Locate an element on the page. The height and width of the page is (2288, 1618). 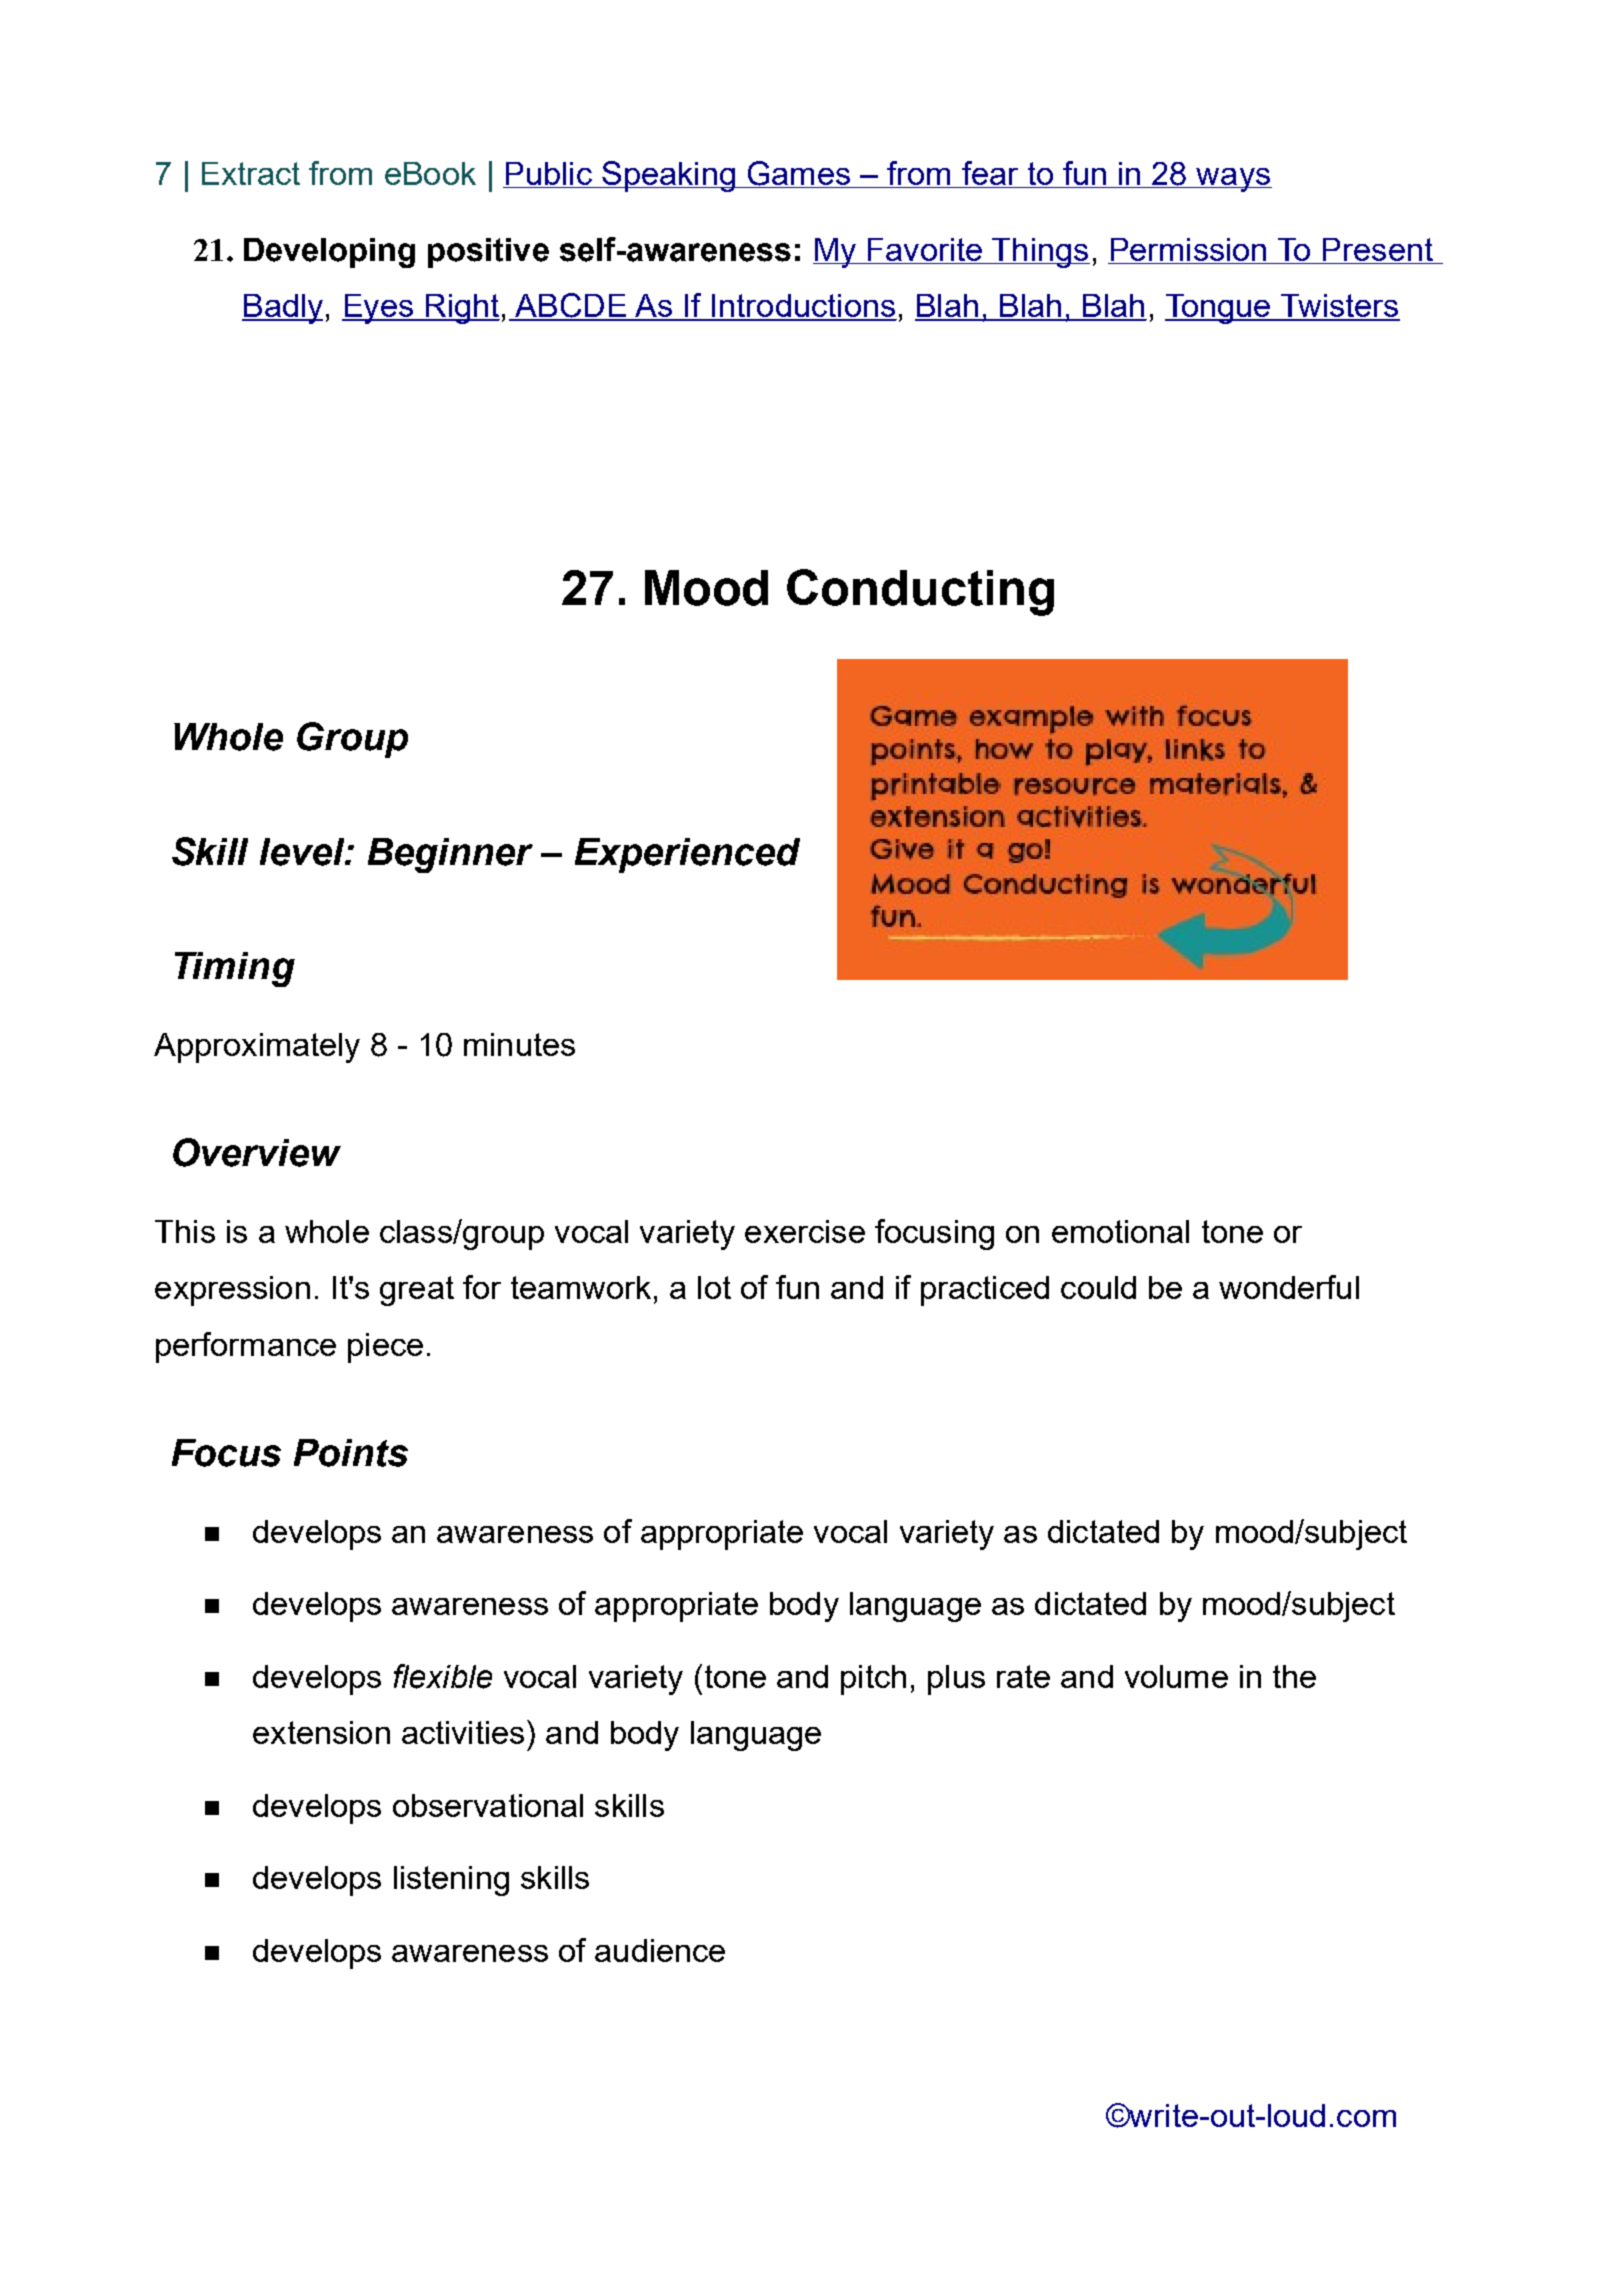
Developing is located at coordinates (329, 253).
